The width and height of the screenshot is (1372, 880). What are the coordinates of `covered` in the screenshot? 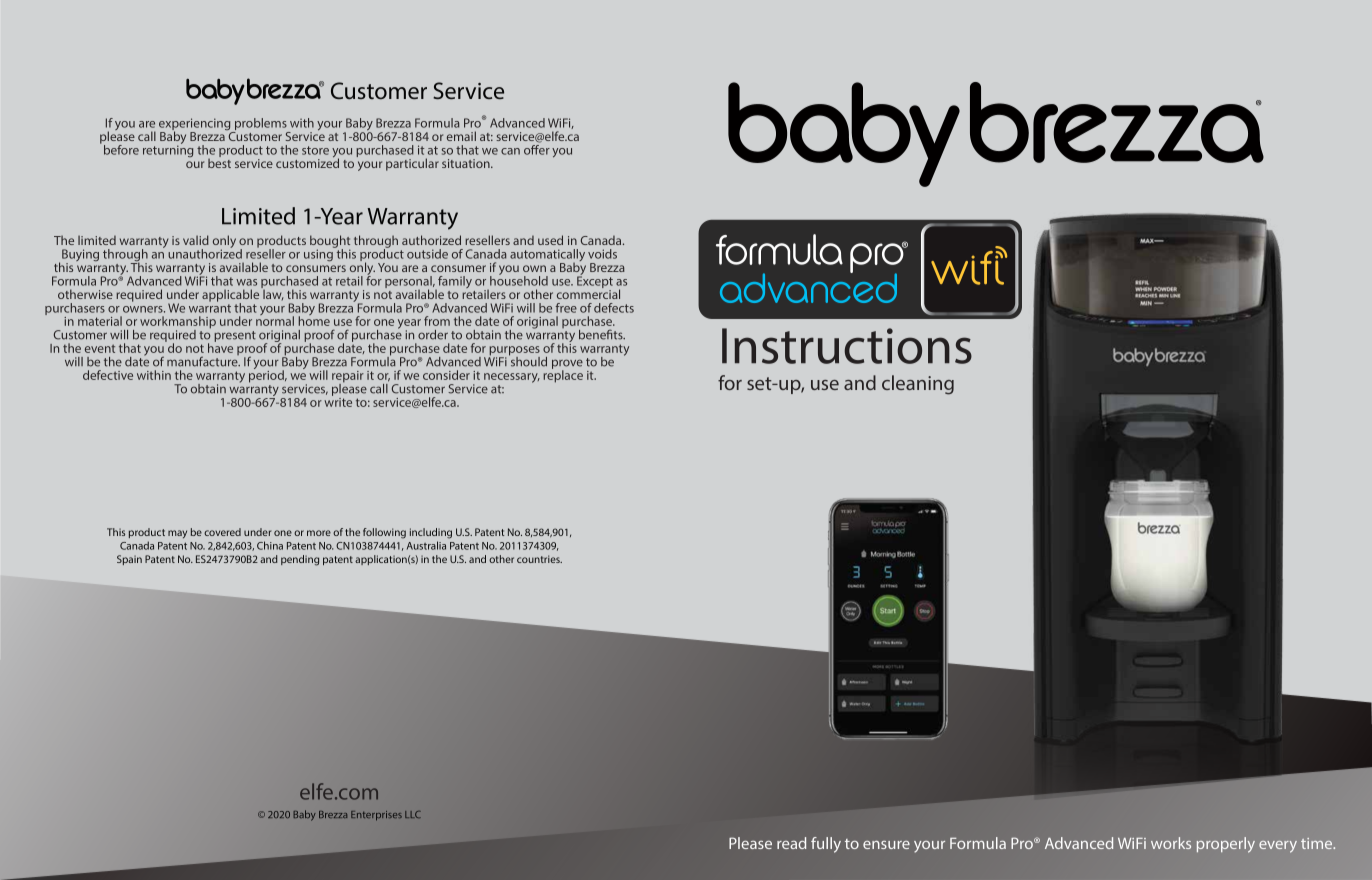 It's located at (222, 532).
